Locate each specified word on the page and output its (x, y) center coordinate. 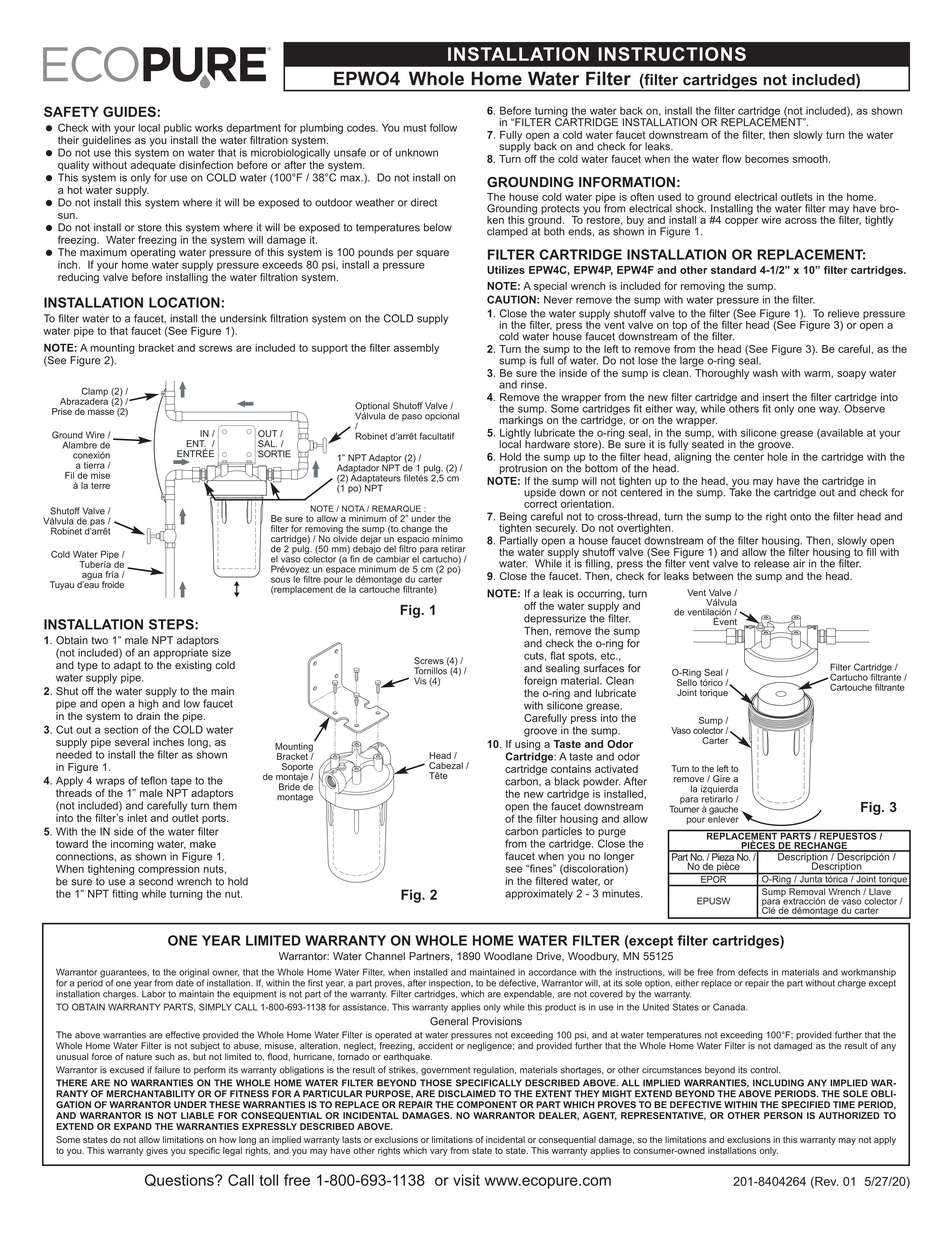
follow (443, 127)
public (178, 129)
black (567, 781)
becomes (767, 159)
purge (612, 834)
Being (513, 518)
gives (157, 1151)
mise (100, 475)
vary (439, 1152)
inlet (137, 818)
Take (740, 491)
